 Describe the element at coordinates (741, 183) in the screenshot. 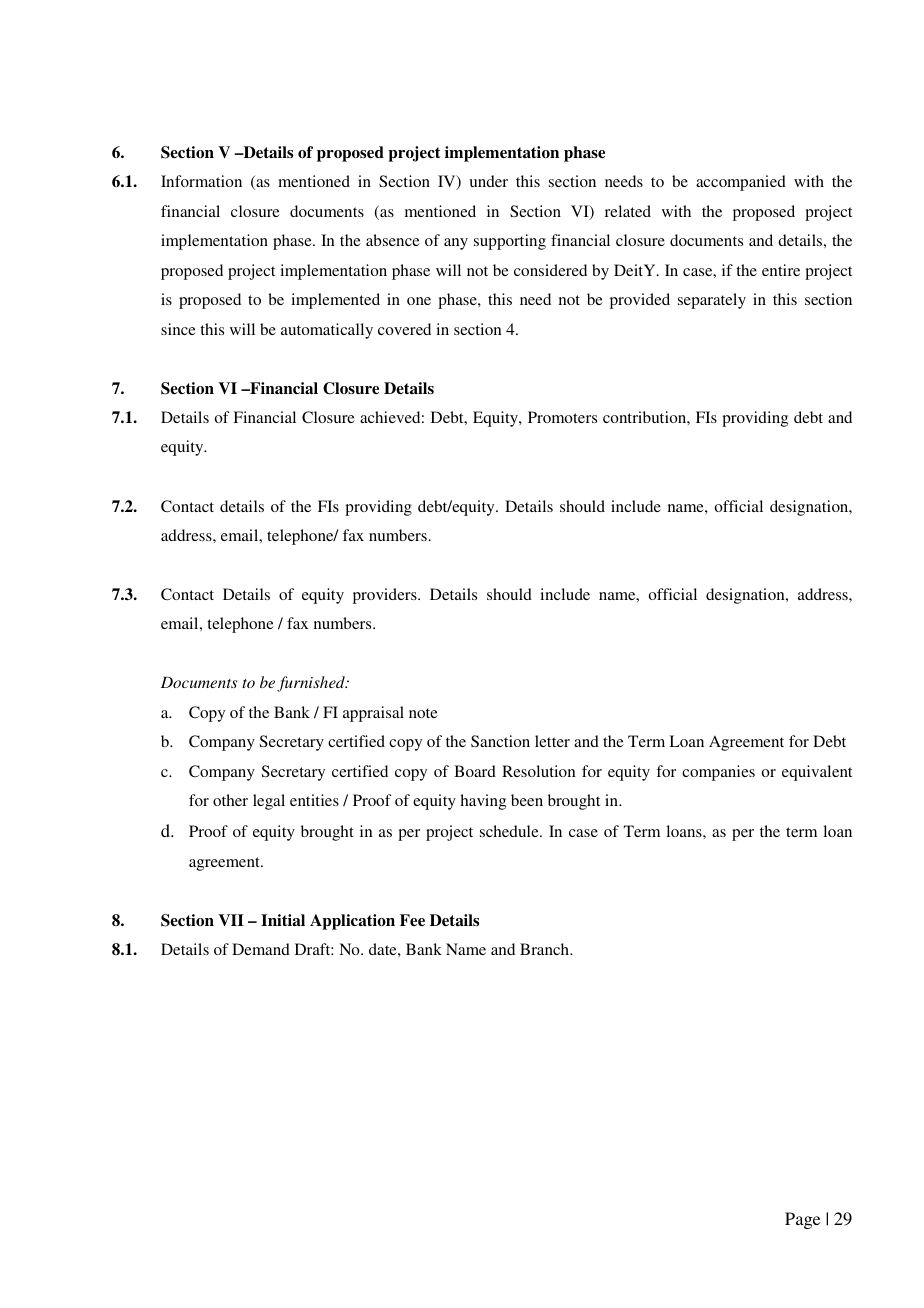

I see `accompanied` at that location.
